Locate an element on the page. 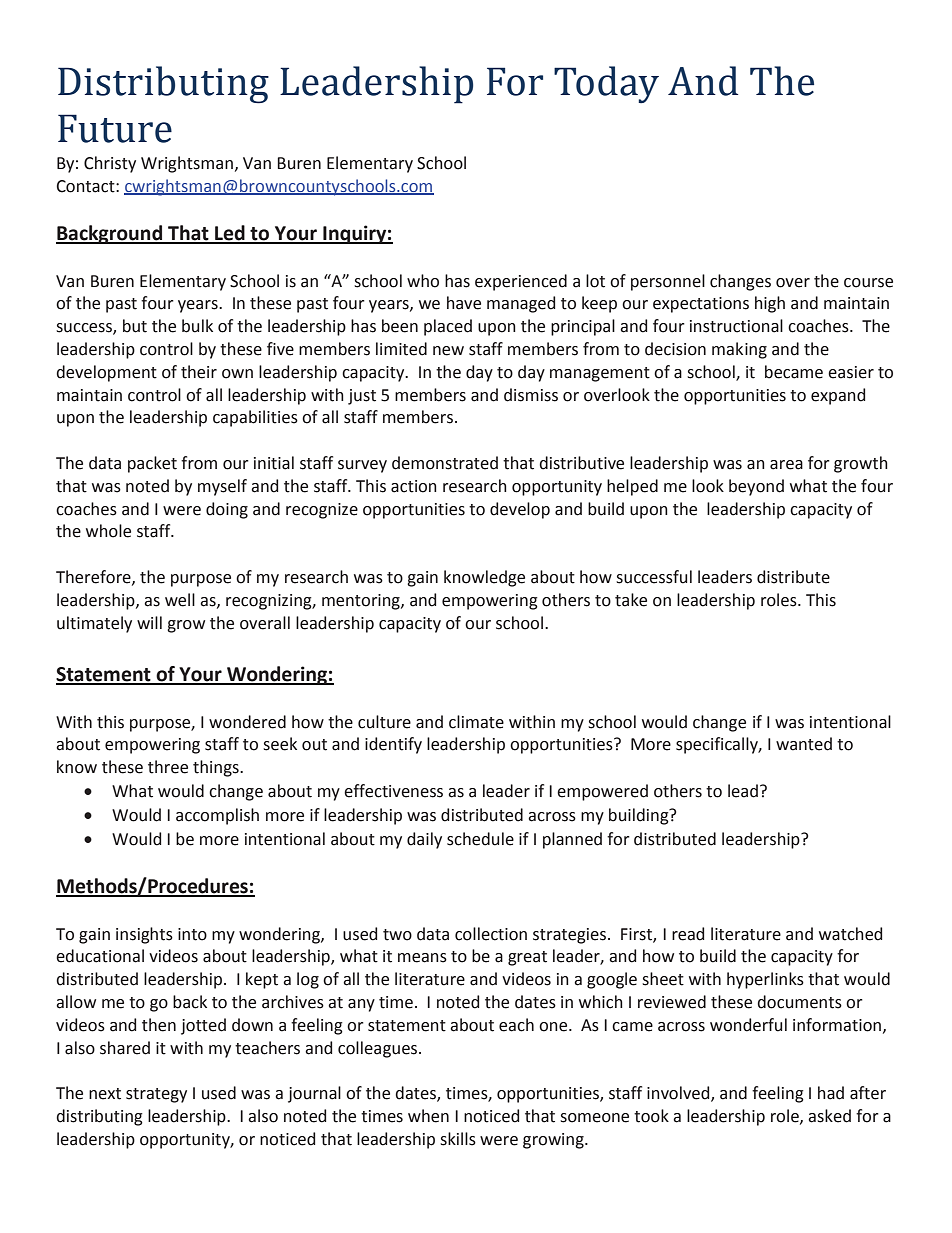 The width and height of the page is (952, 1233). wanted is located at coordinates (804, 744).
